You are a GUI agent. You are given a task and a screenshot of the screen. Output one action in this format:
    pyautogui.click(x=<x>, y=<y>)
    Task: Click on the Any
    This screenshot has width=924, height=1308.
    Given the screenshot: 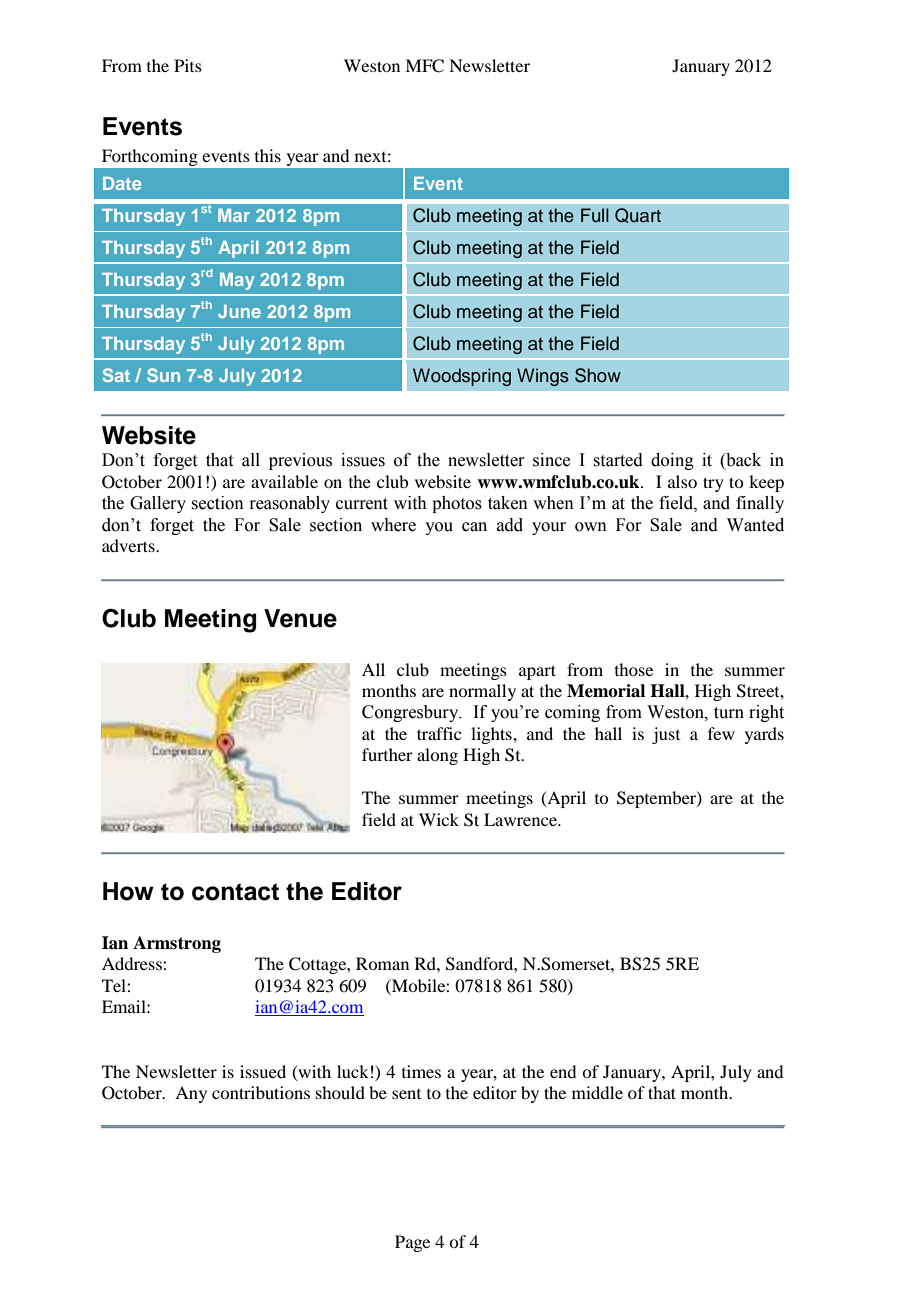 What is the action you would take?
    pyautogui.click(x=191, y=1094)
